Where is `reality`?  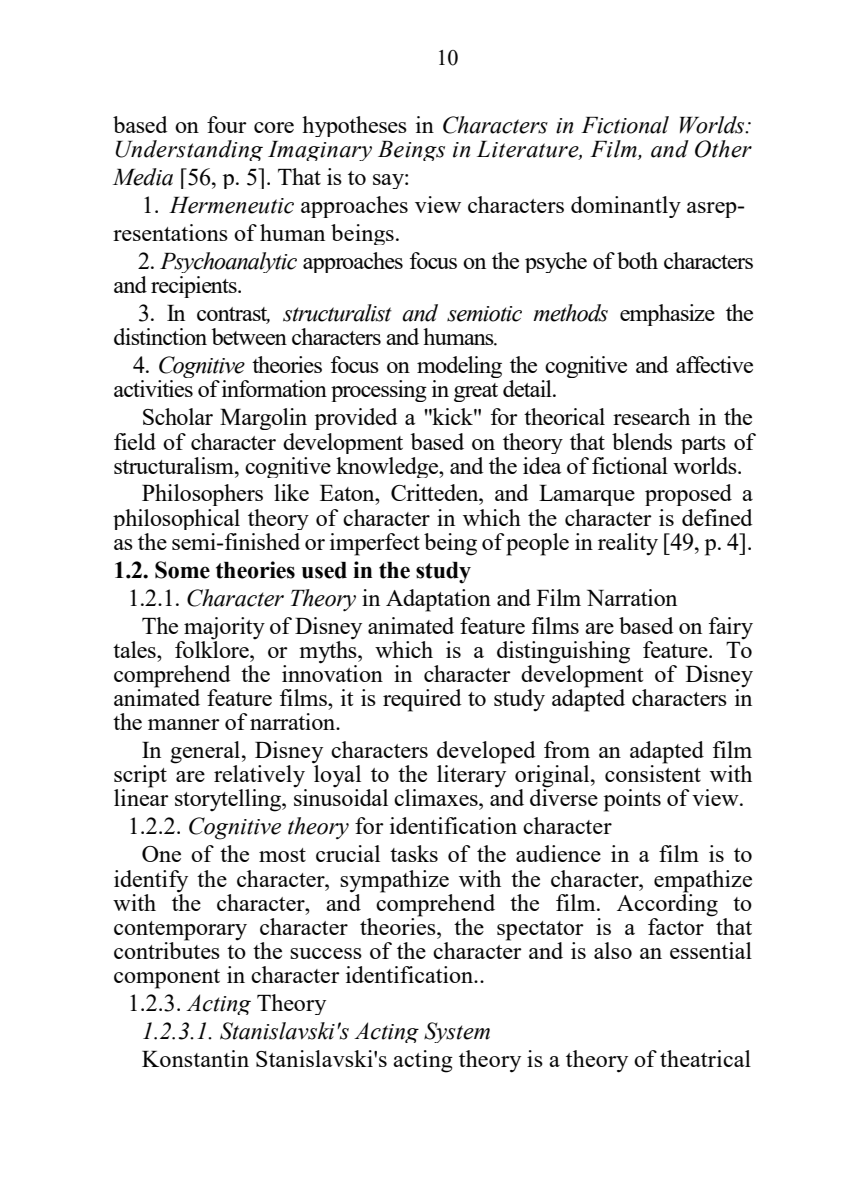 reality is located at coordinates (628, 544).
